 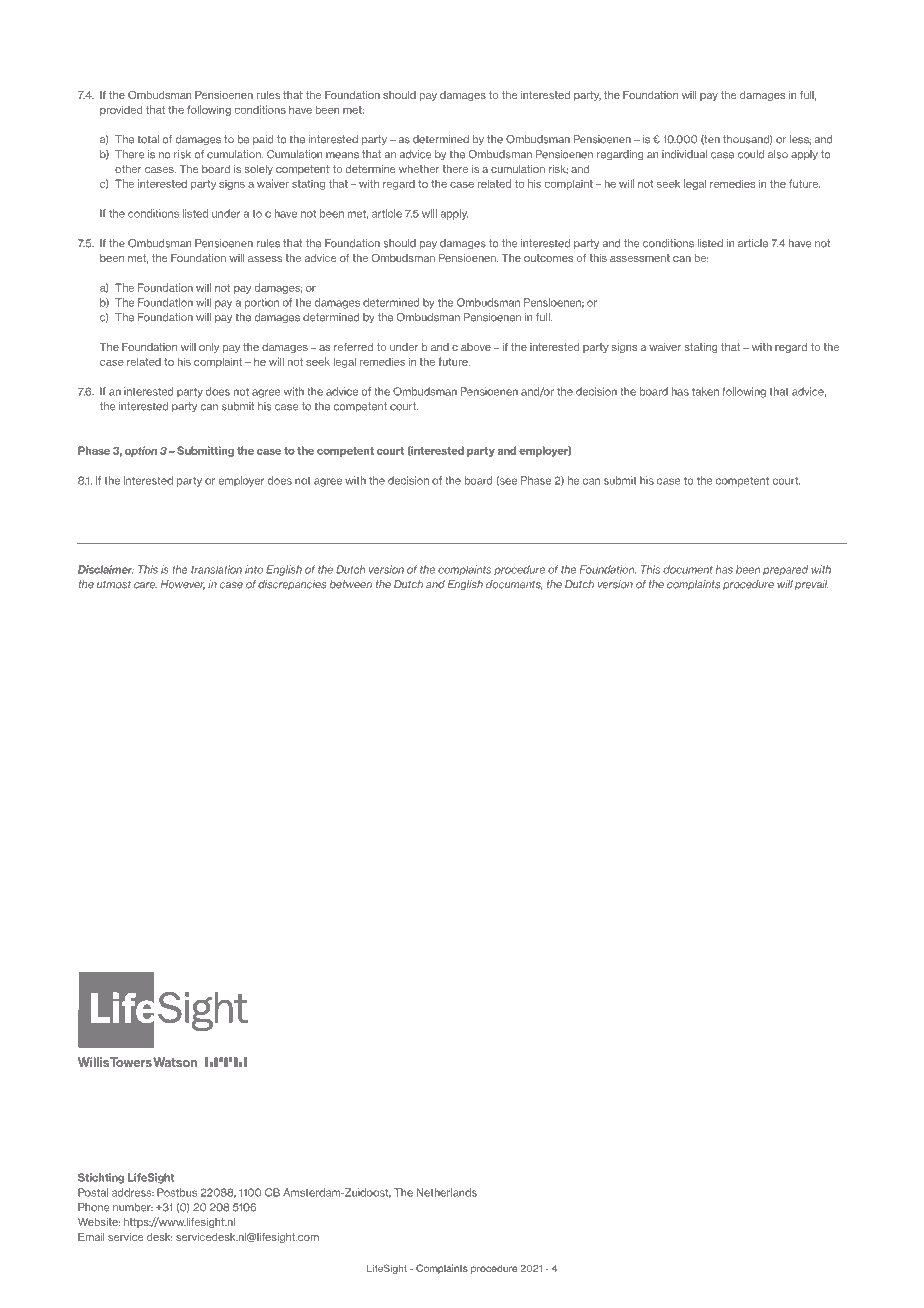 What do you see at coordinates (351, 584) in the page?
I see `between` at bounding box center [351, 584].
